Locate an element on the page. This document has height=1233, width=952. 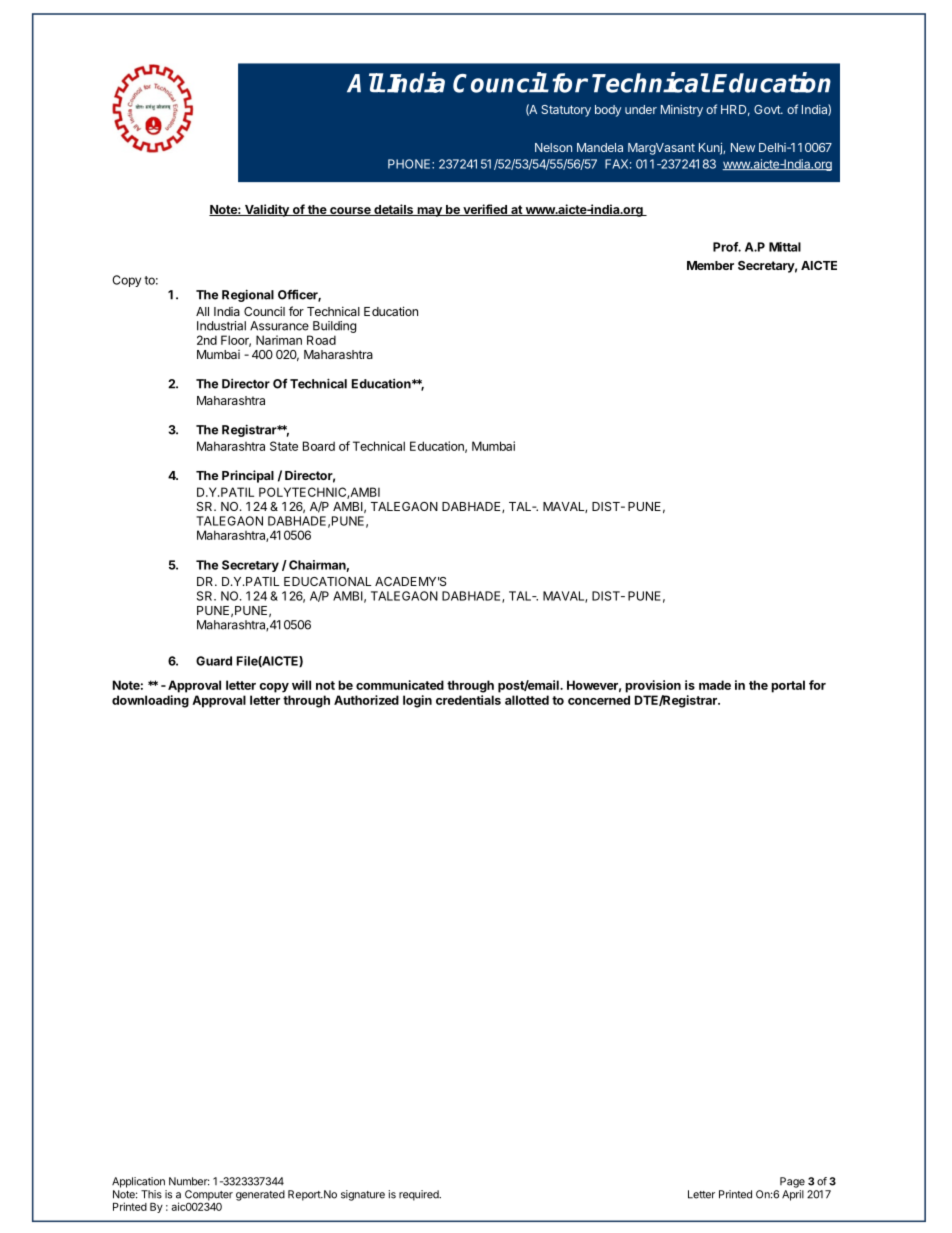
Computer is located at coordinates (209, 1196).
